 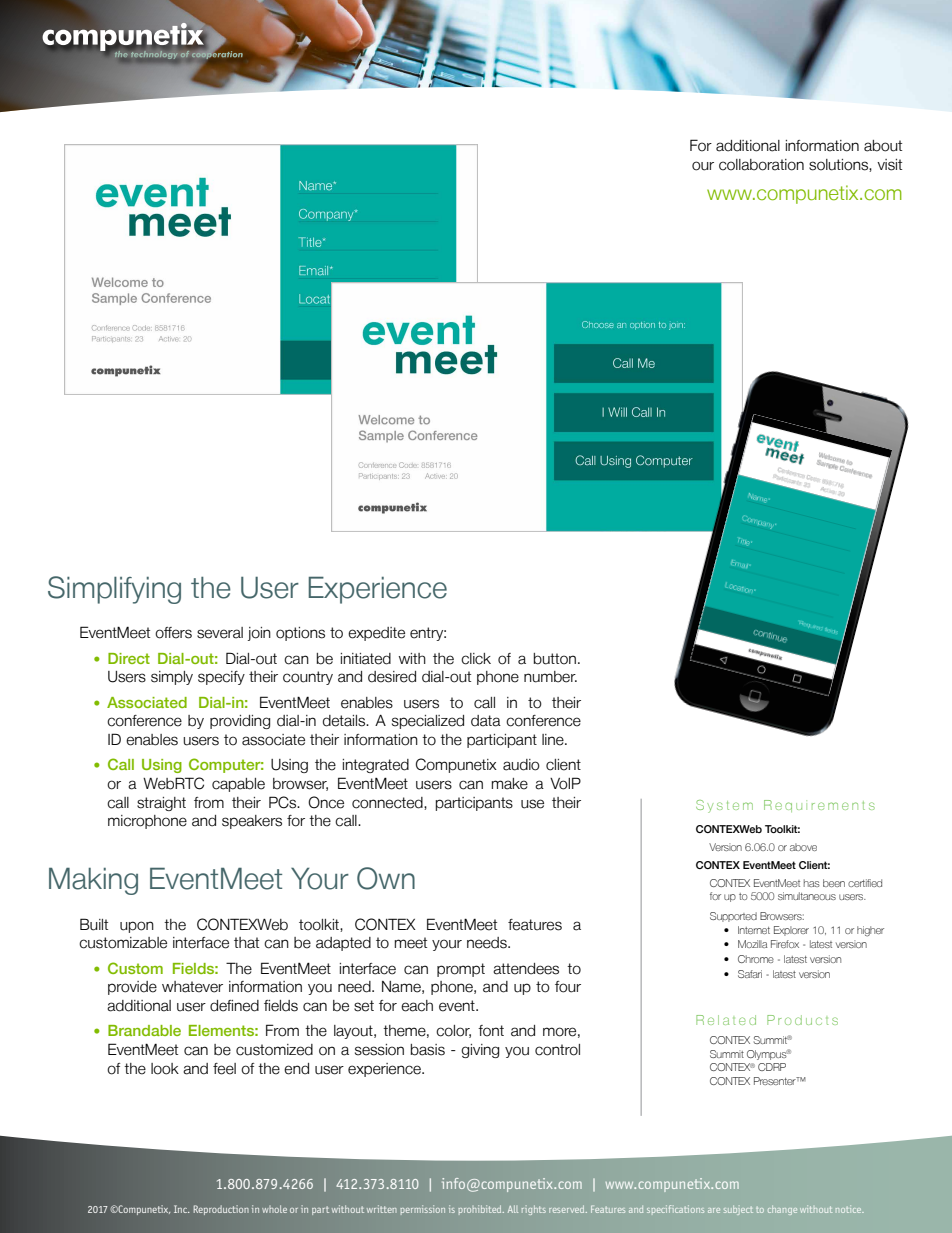 I want to click on prohibited, so click(x=481, y=1210).
